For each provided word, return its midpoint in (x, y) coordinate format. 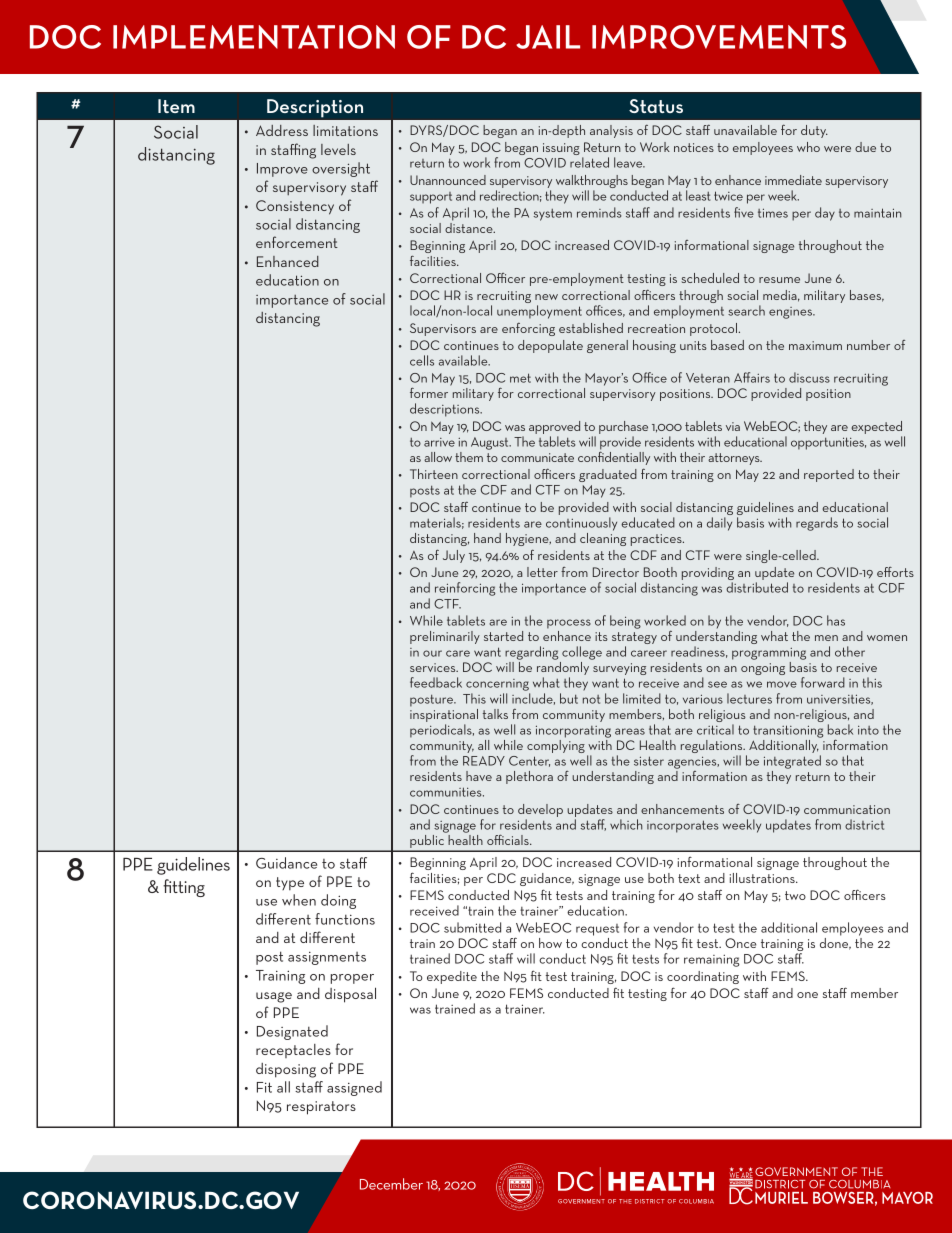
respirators (321, 1108)
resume (779, 280)
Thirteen (434, 474)
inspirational (444, 717)
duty (814, 131)
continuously (581, 524)
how (550, 943)
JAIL (548, 37)
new (546, 297)
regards (817, 524)
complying (556, 746)
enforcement (297, 242)
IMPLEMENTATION (254, 37)
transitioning (788, 731)
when (299, 900)
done (835, 944)
